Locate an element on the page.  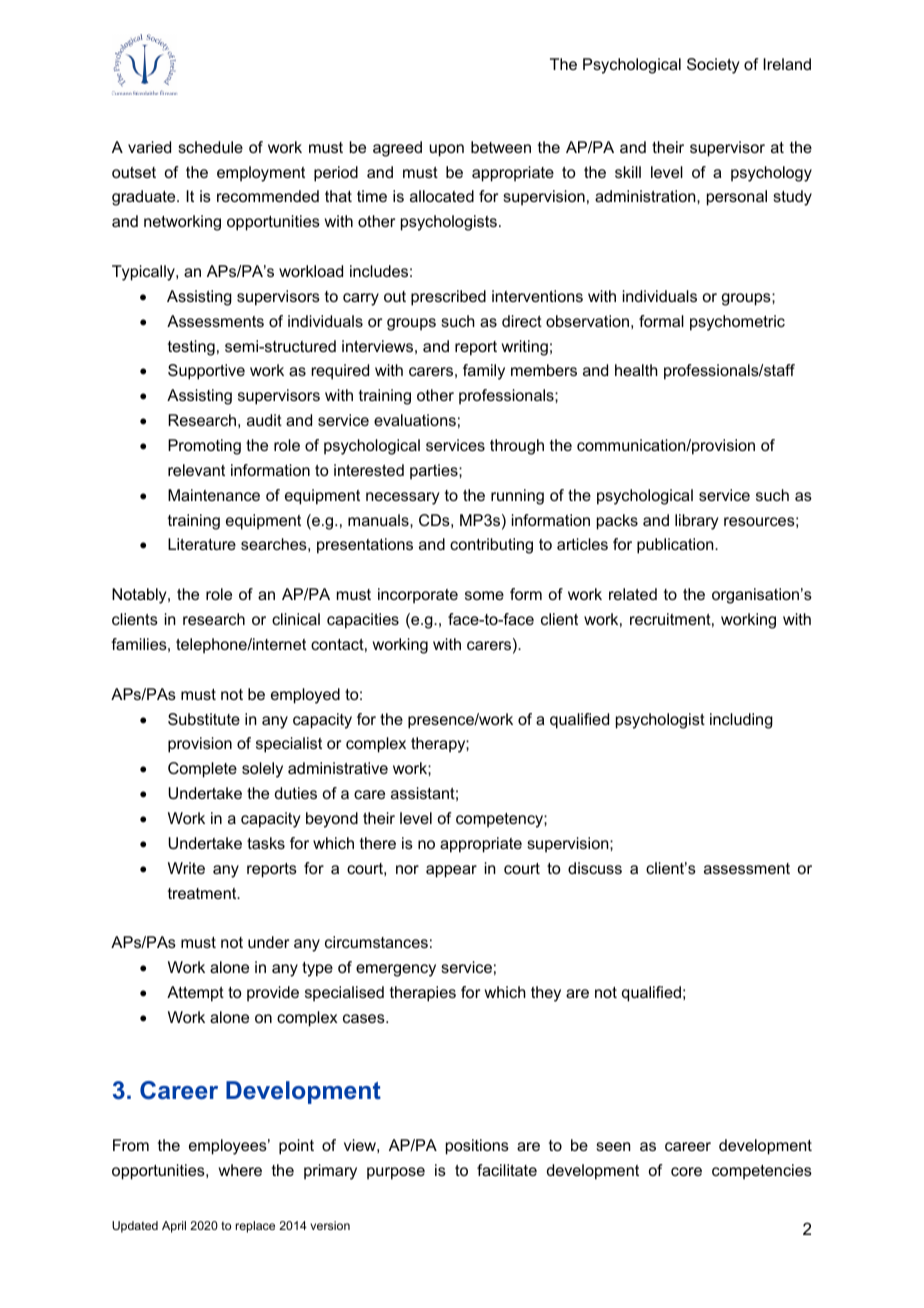
Society is located at coordinates (713, 66).
